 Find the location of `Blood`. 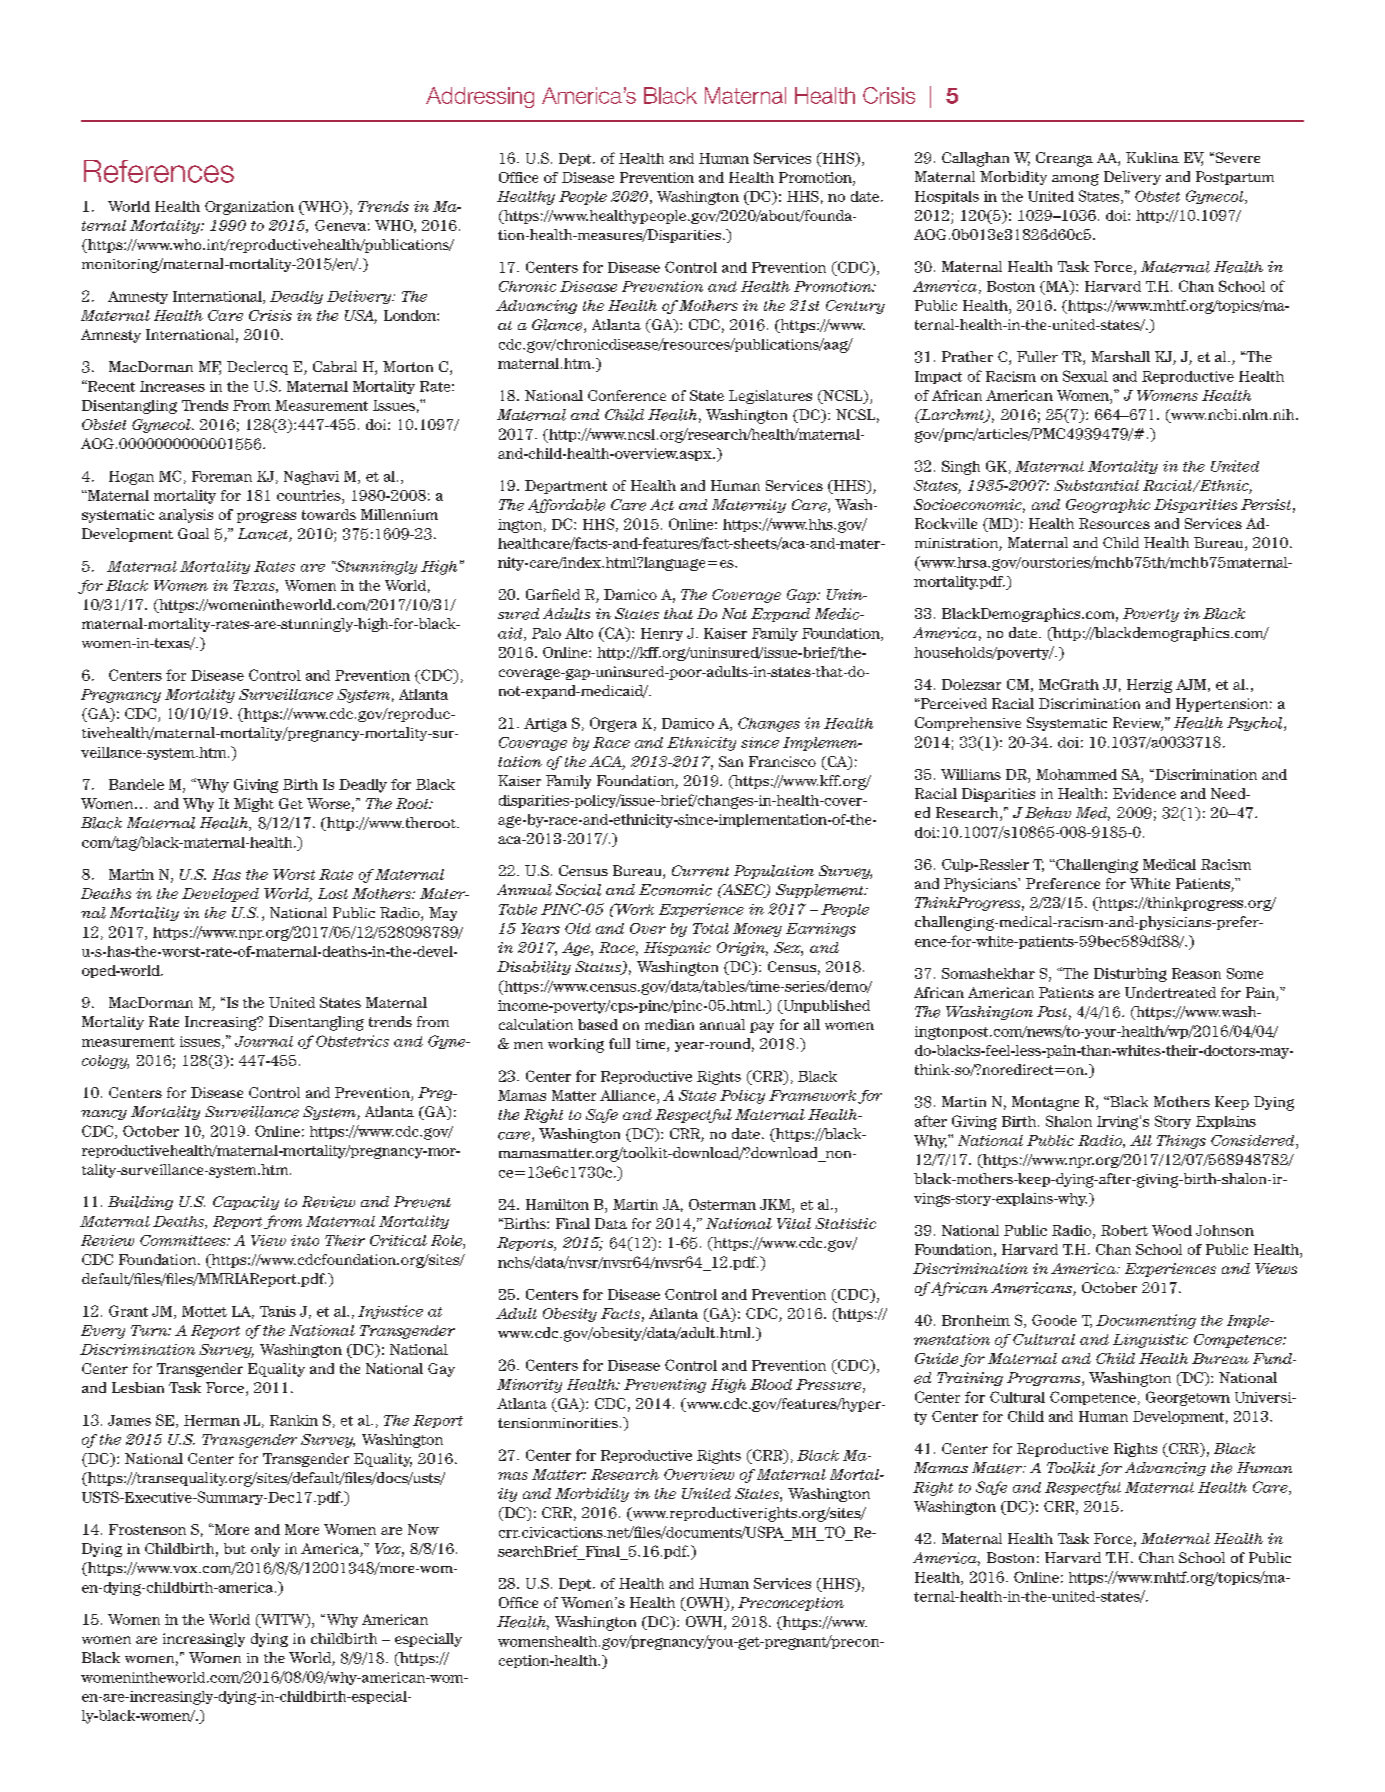

Blood is located at coordinates (771, 1384).
